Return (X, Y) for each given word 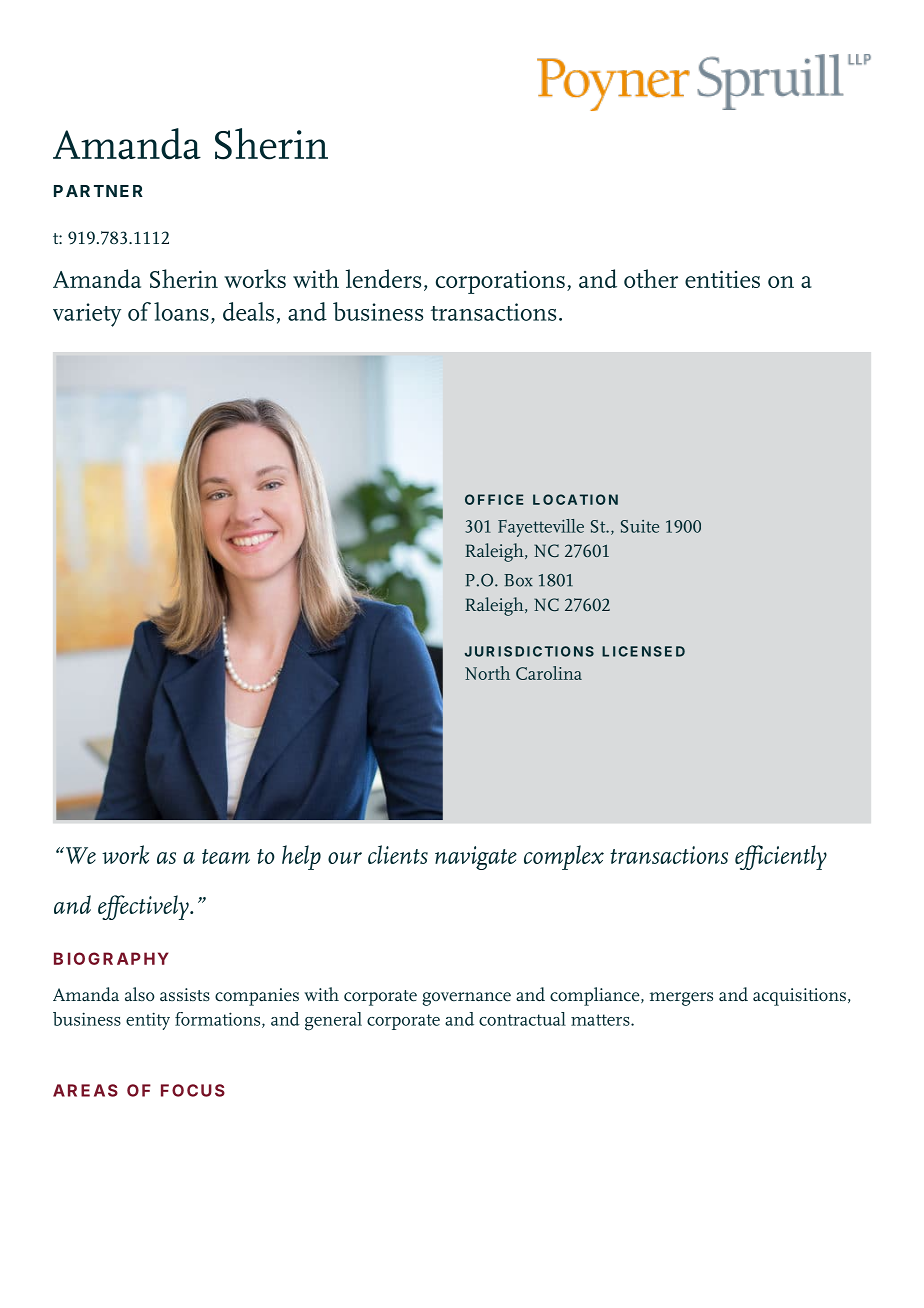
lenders (383, 278)
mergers (681, 999)
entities (722, 279)
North (487, 673)
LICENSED (643, 651)
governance (467, 999)
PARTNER (98, 191)
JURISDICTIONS (529, 651)
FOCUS (193, 1090)
